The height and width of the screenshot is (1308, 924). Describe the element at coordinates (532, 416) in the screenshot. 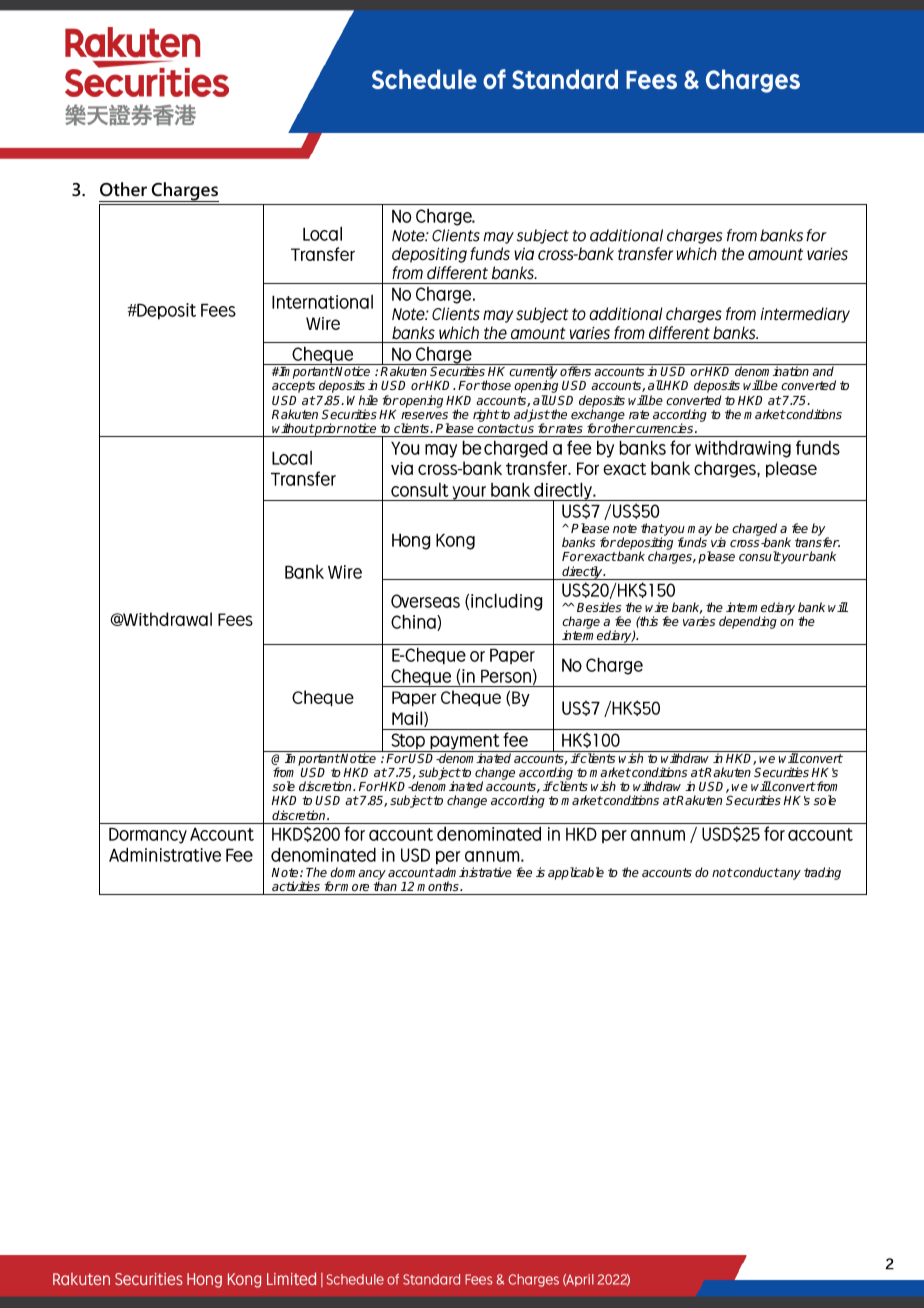

I see `adjust` at that location.
